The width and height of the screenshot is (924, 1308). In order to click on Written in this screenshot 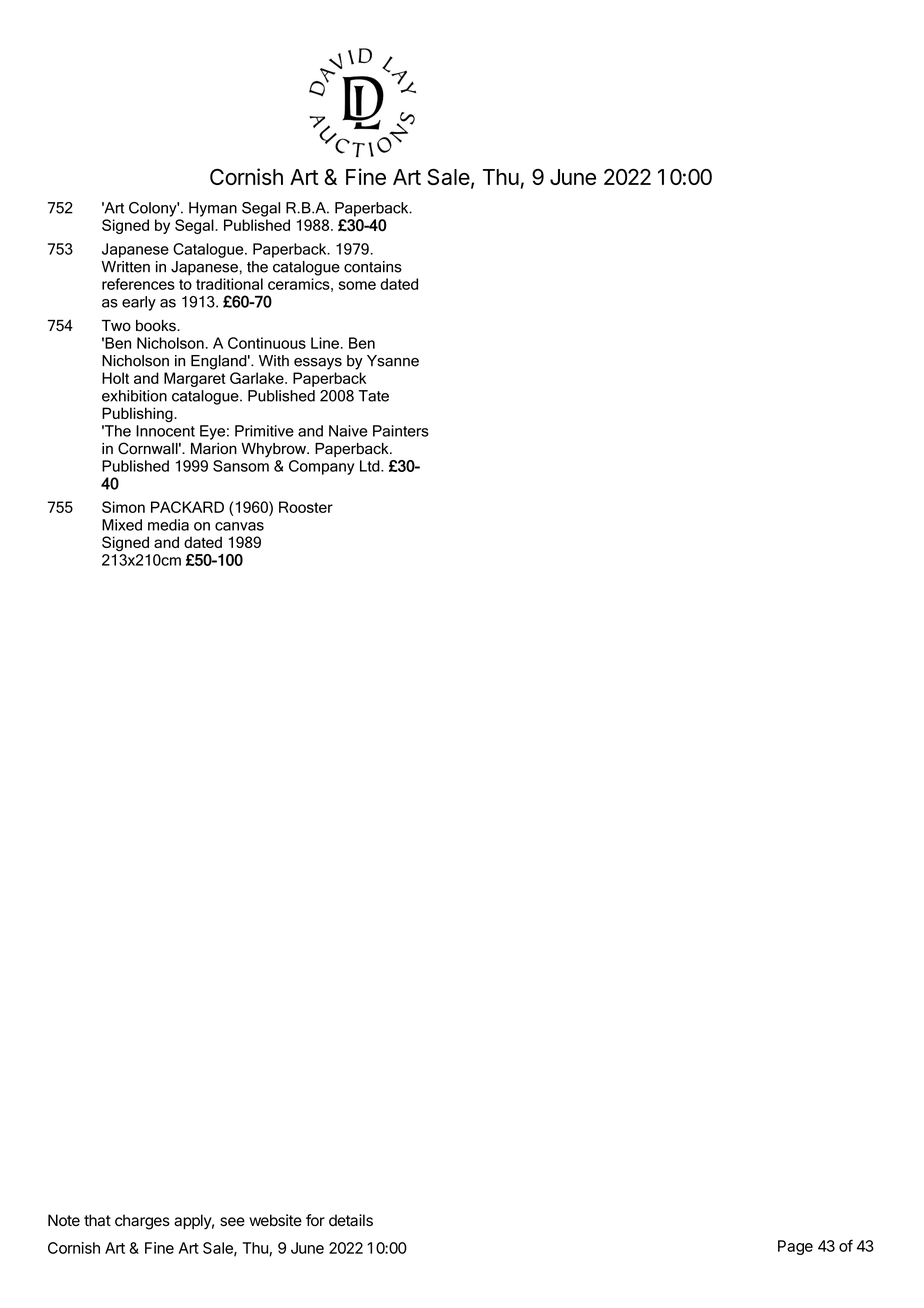, I will do `click(126, 267)`.
